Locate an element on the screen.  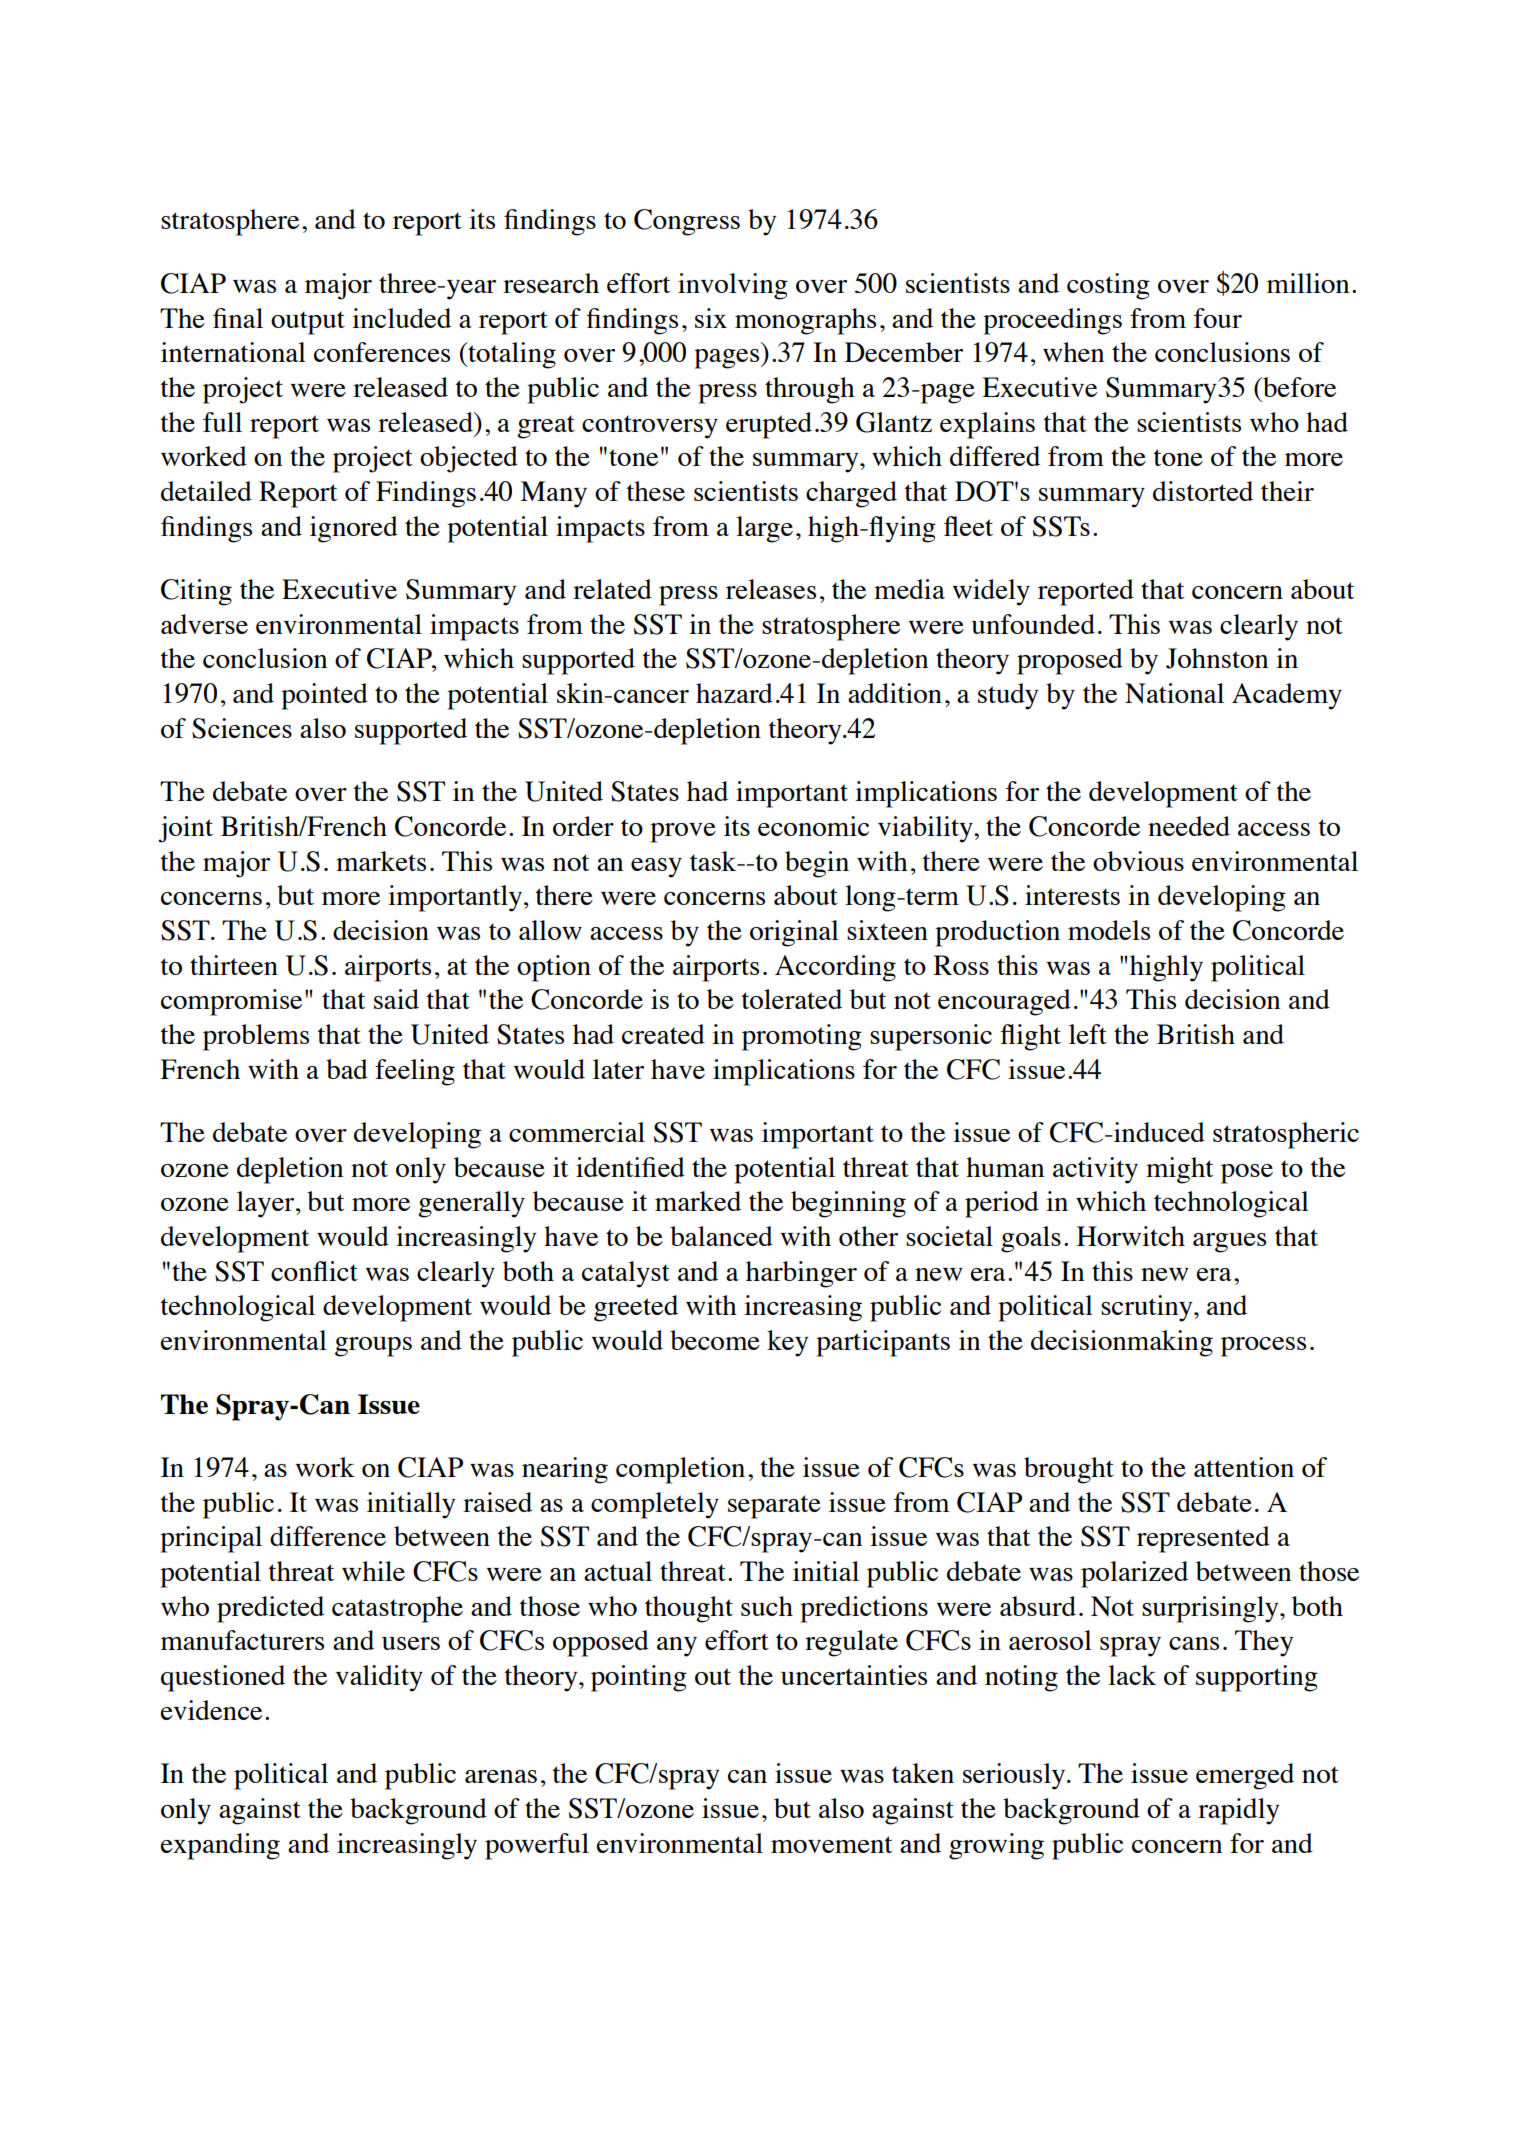
groups is located at coordinates (373, 1347).
